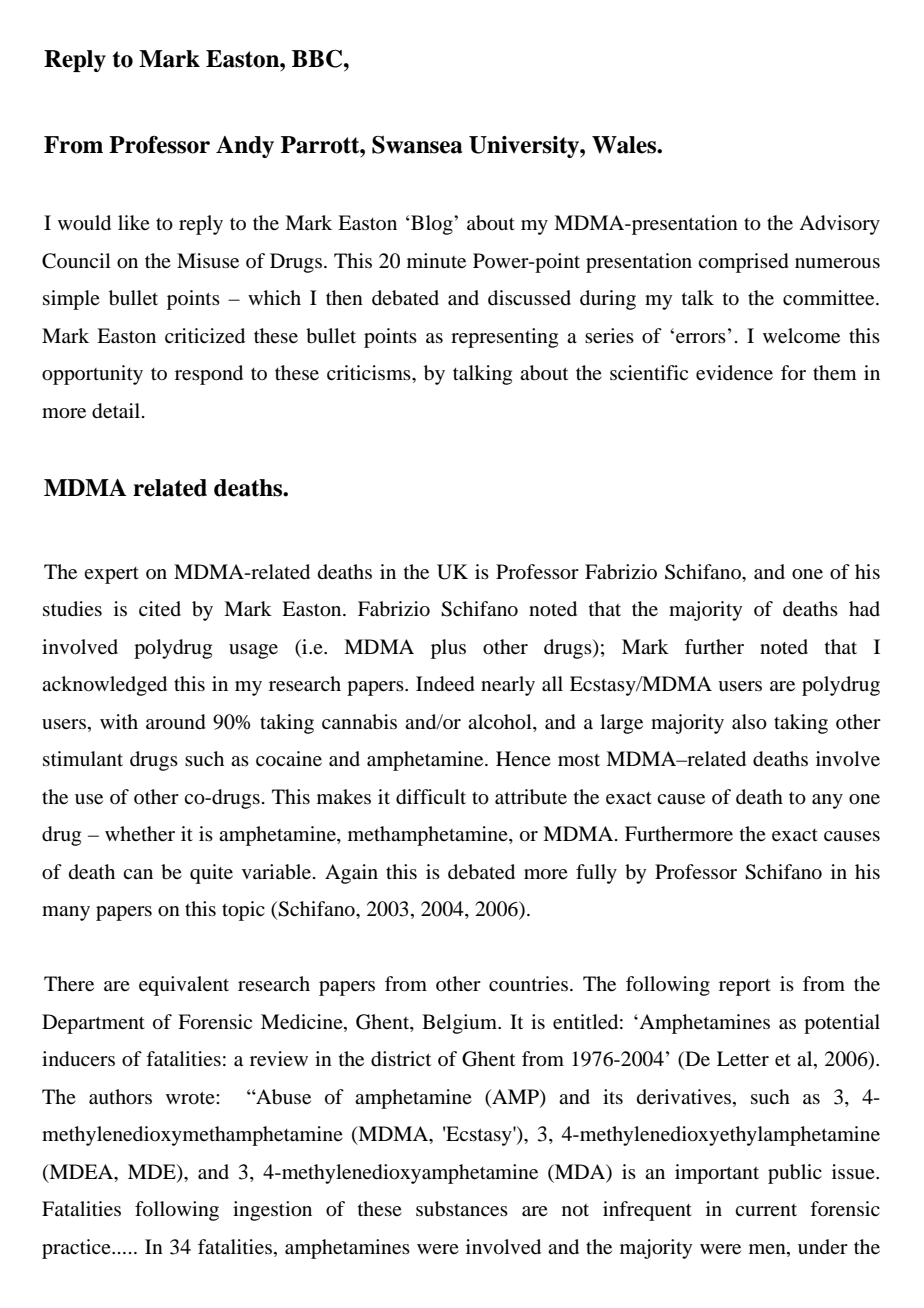 This screenshot has height=1308, width=924. What do you see at coordinates (766, 1210) in the screenshot?
I see `current` at bounding box center [766, 1210].
